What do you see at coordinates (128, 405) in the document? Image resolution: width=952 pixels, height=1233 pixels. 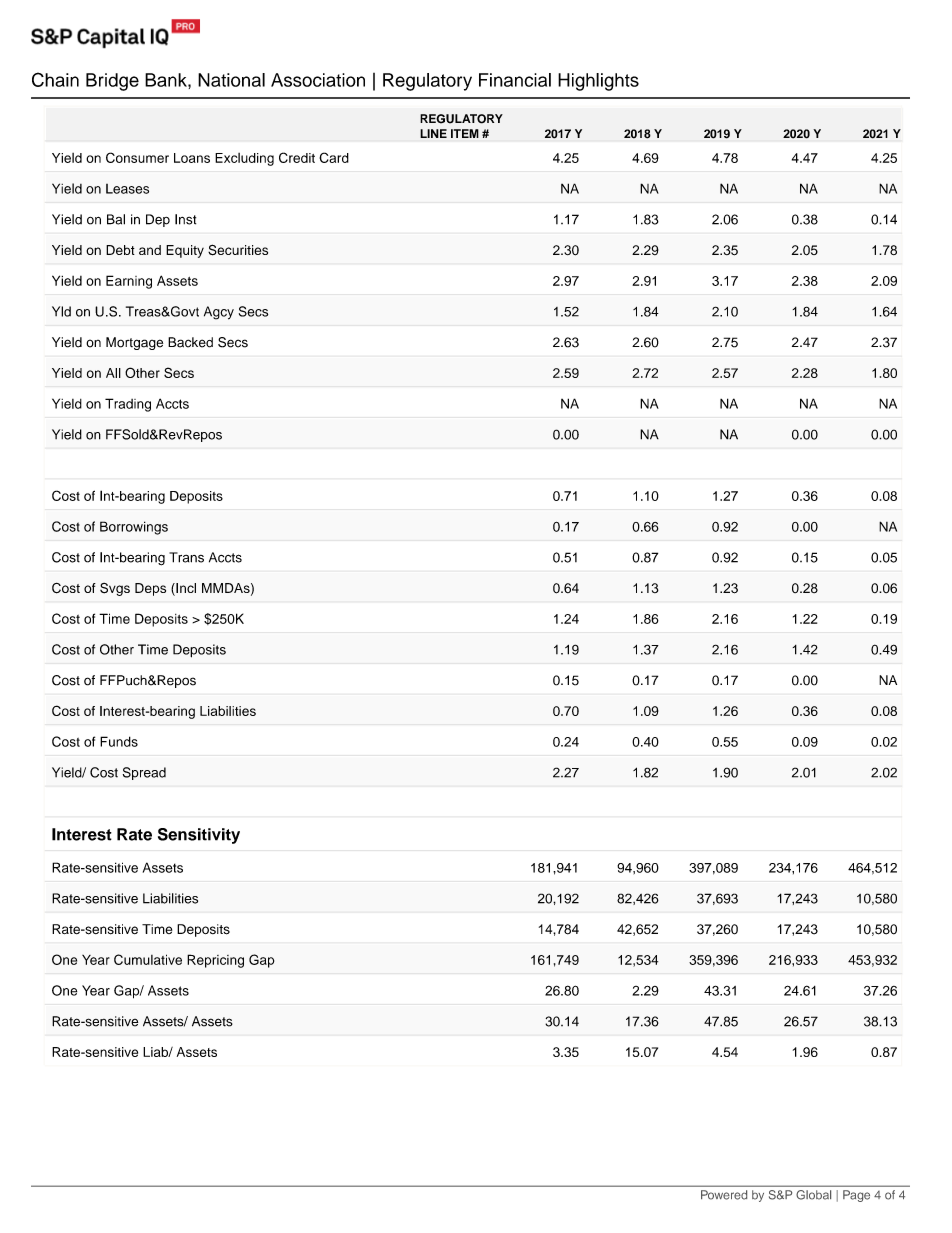 I see `Trading` at bounding box center [128, 405].
